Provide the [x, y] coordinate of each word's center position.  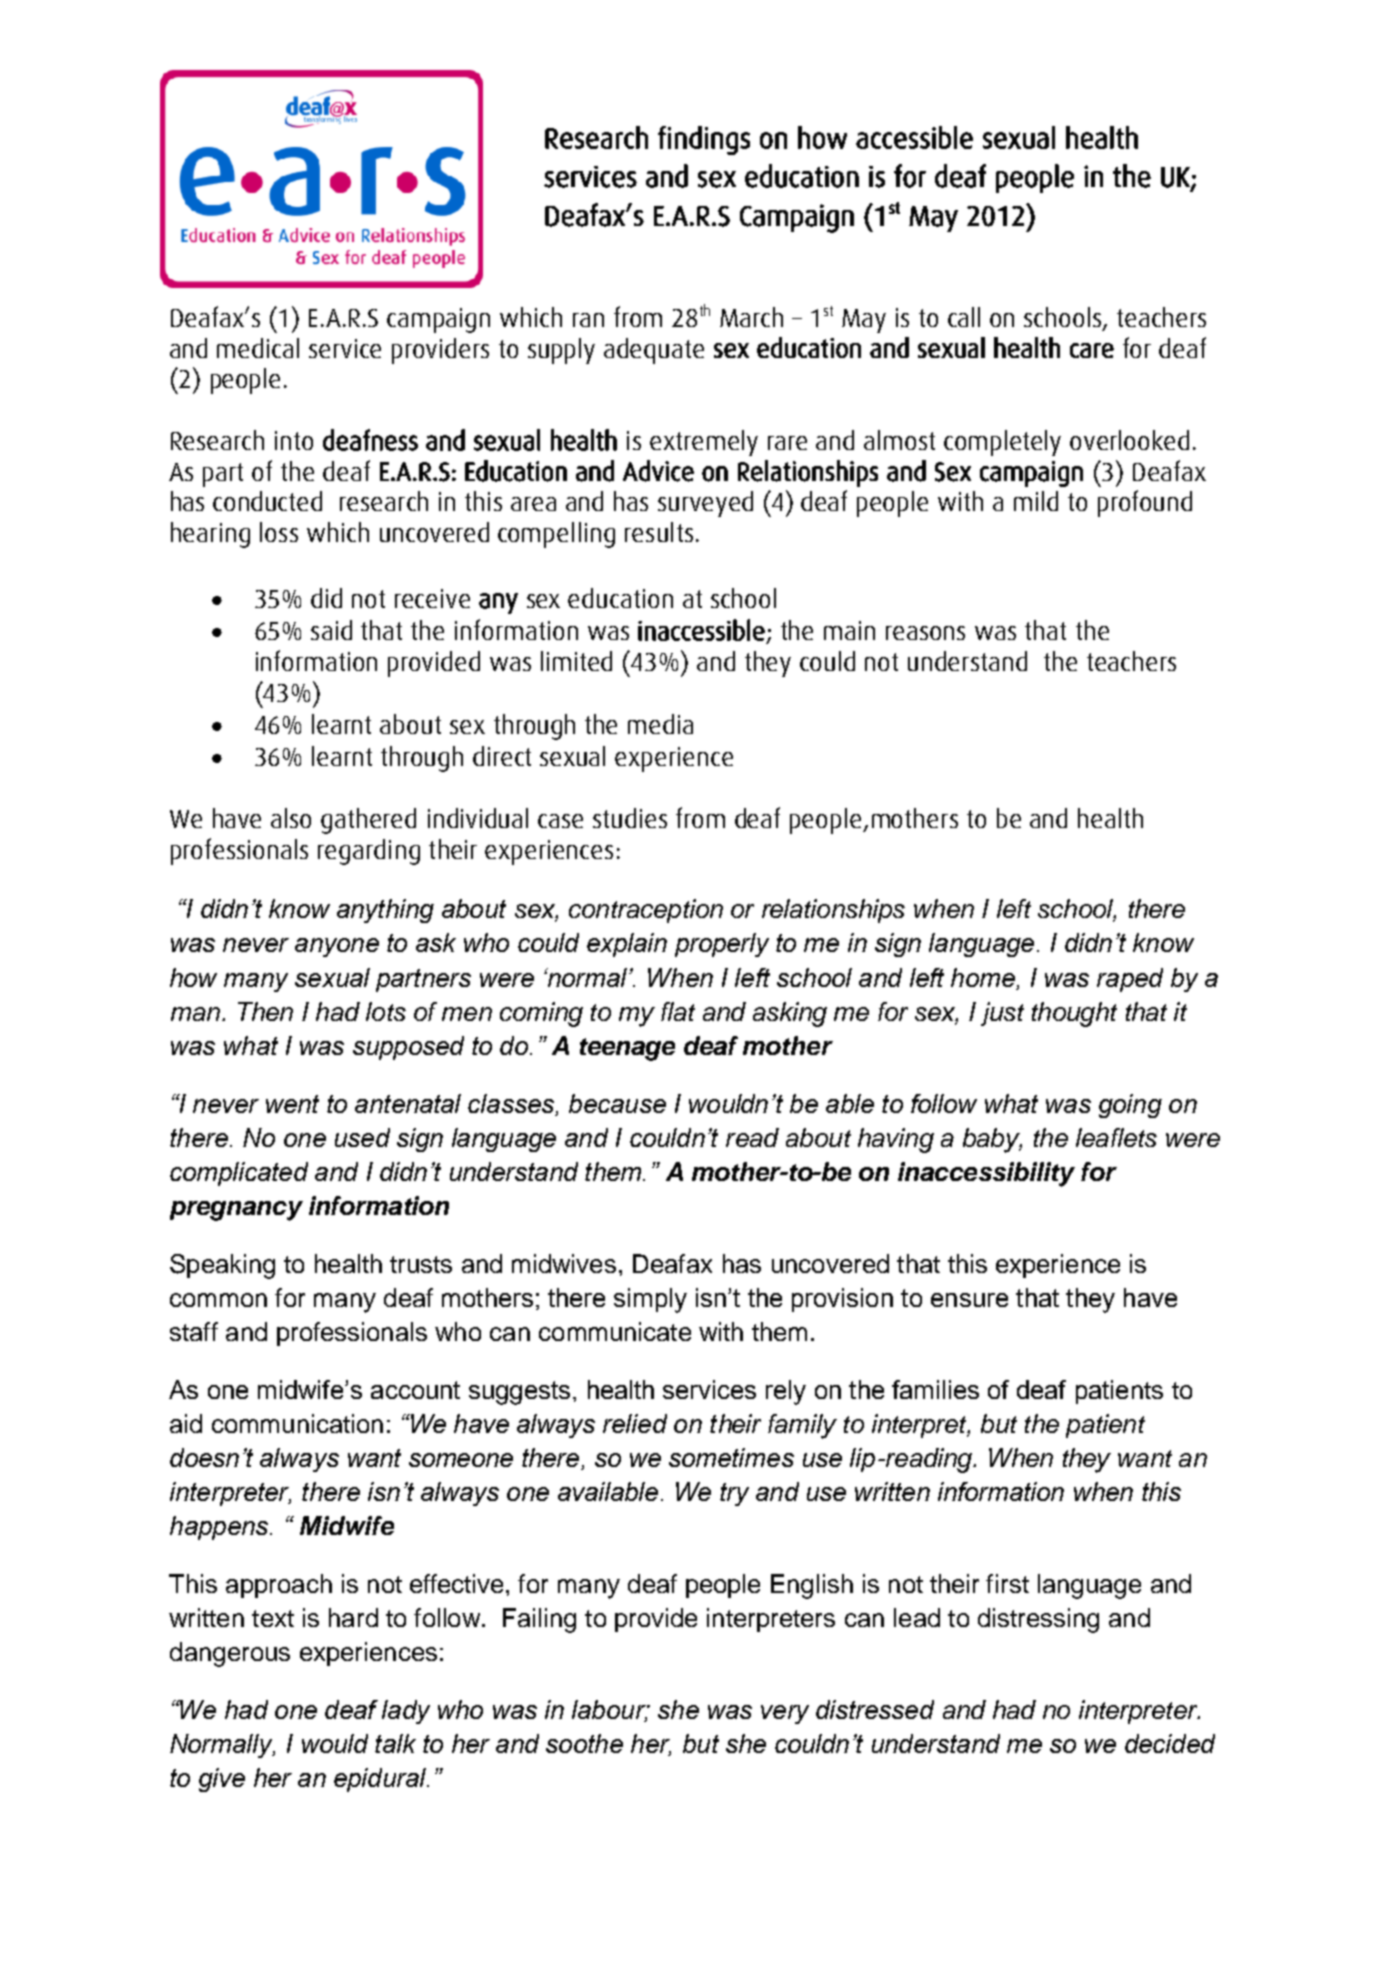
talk [395, 1743]
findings [704, 140]
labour [610, 1711]
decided [1170, 1743]
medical [258, 348]
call [964, 317]
